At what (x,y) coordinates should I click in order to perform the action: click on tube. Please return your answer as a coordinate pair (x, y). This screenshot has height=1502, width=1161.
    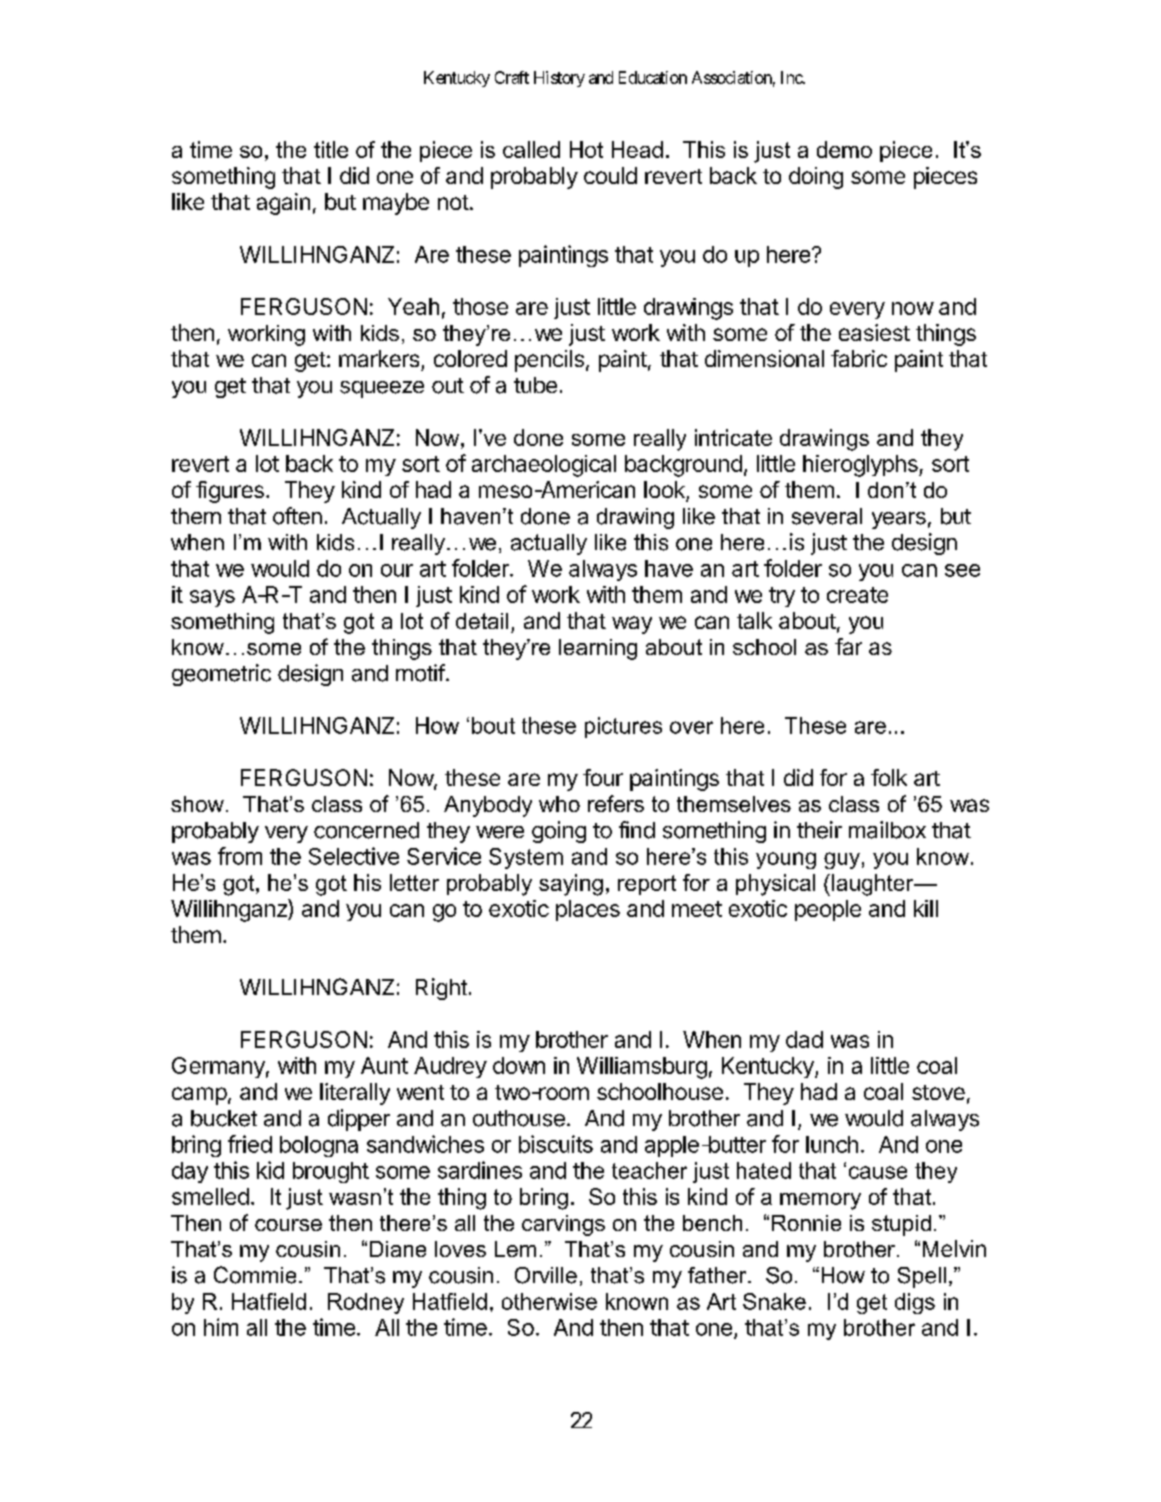
    Looking at the image, I should click on (535, 385).
